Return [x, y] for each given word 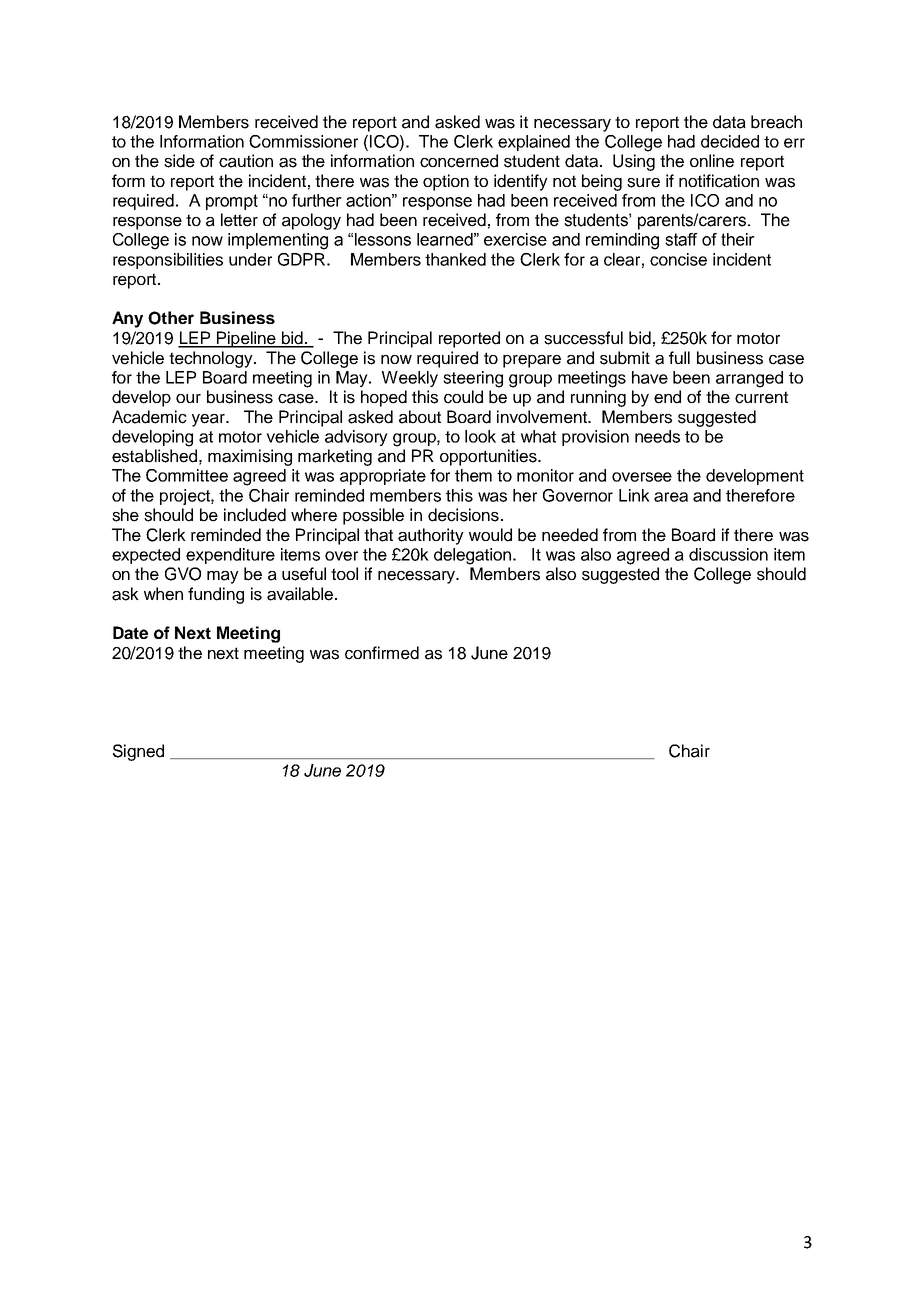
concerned [459, 161]
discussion [728, 554]
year [209, 420]
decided [730, 141]
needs [657, 436]
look [480, 436]
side [179, 161]
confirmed [382, 653]
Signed [138, 752]
